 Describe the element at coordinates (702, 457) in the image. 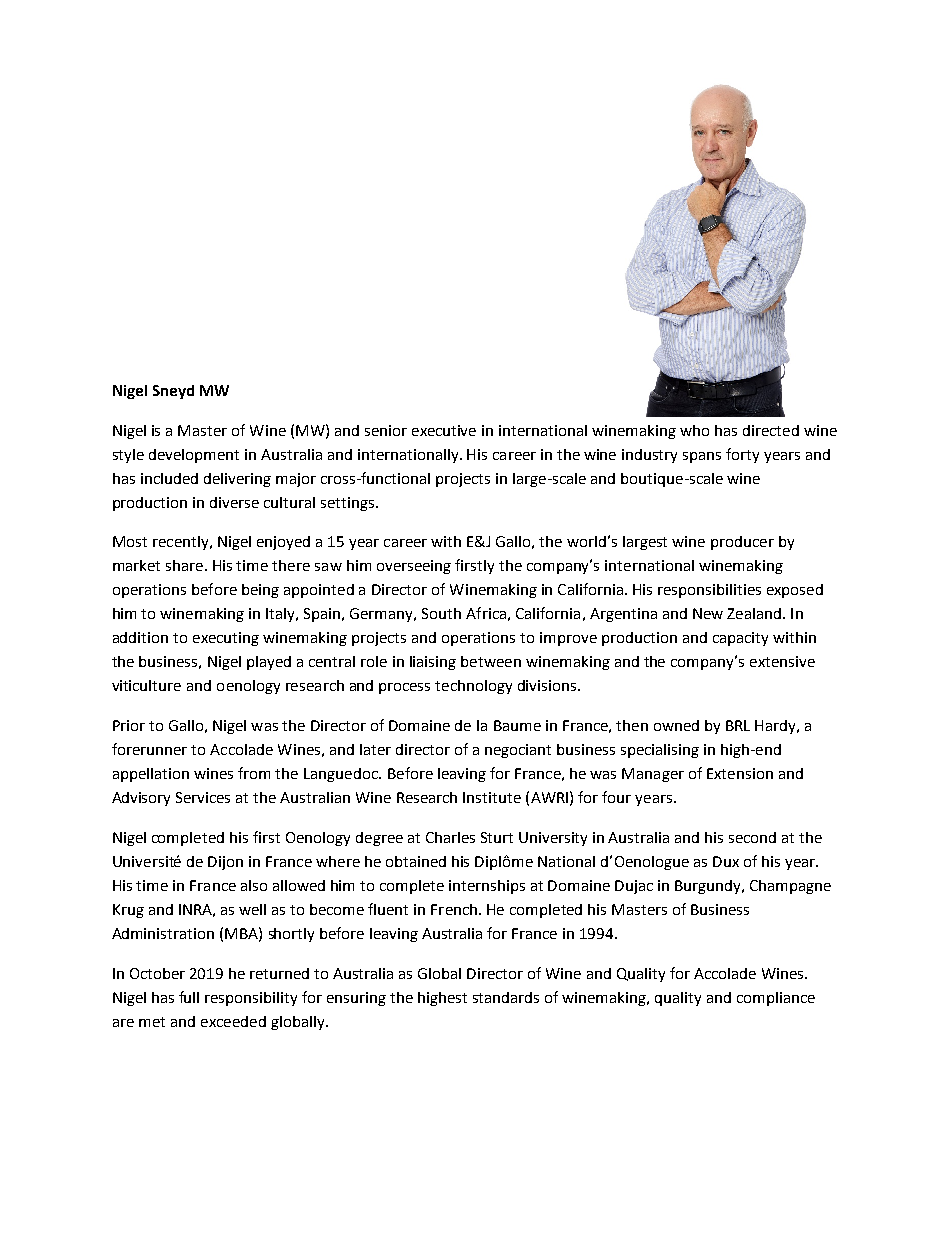

I see `spans` at that location.
